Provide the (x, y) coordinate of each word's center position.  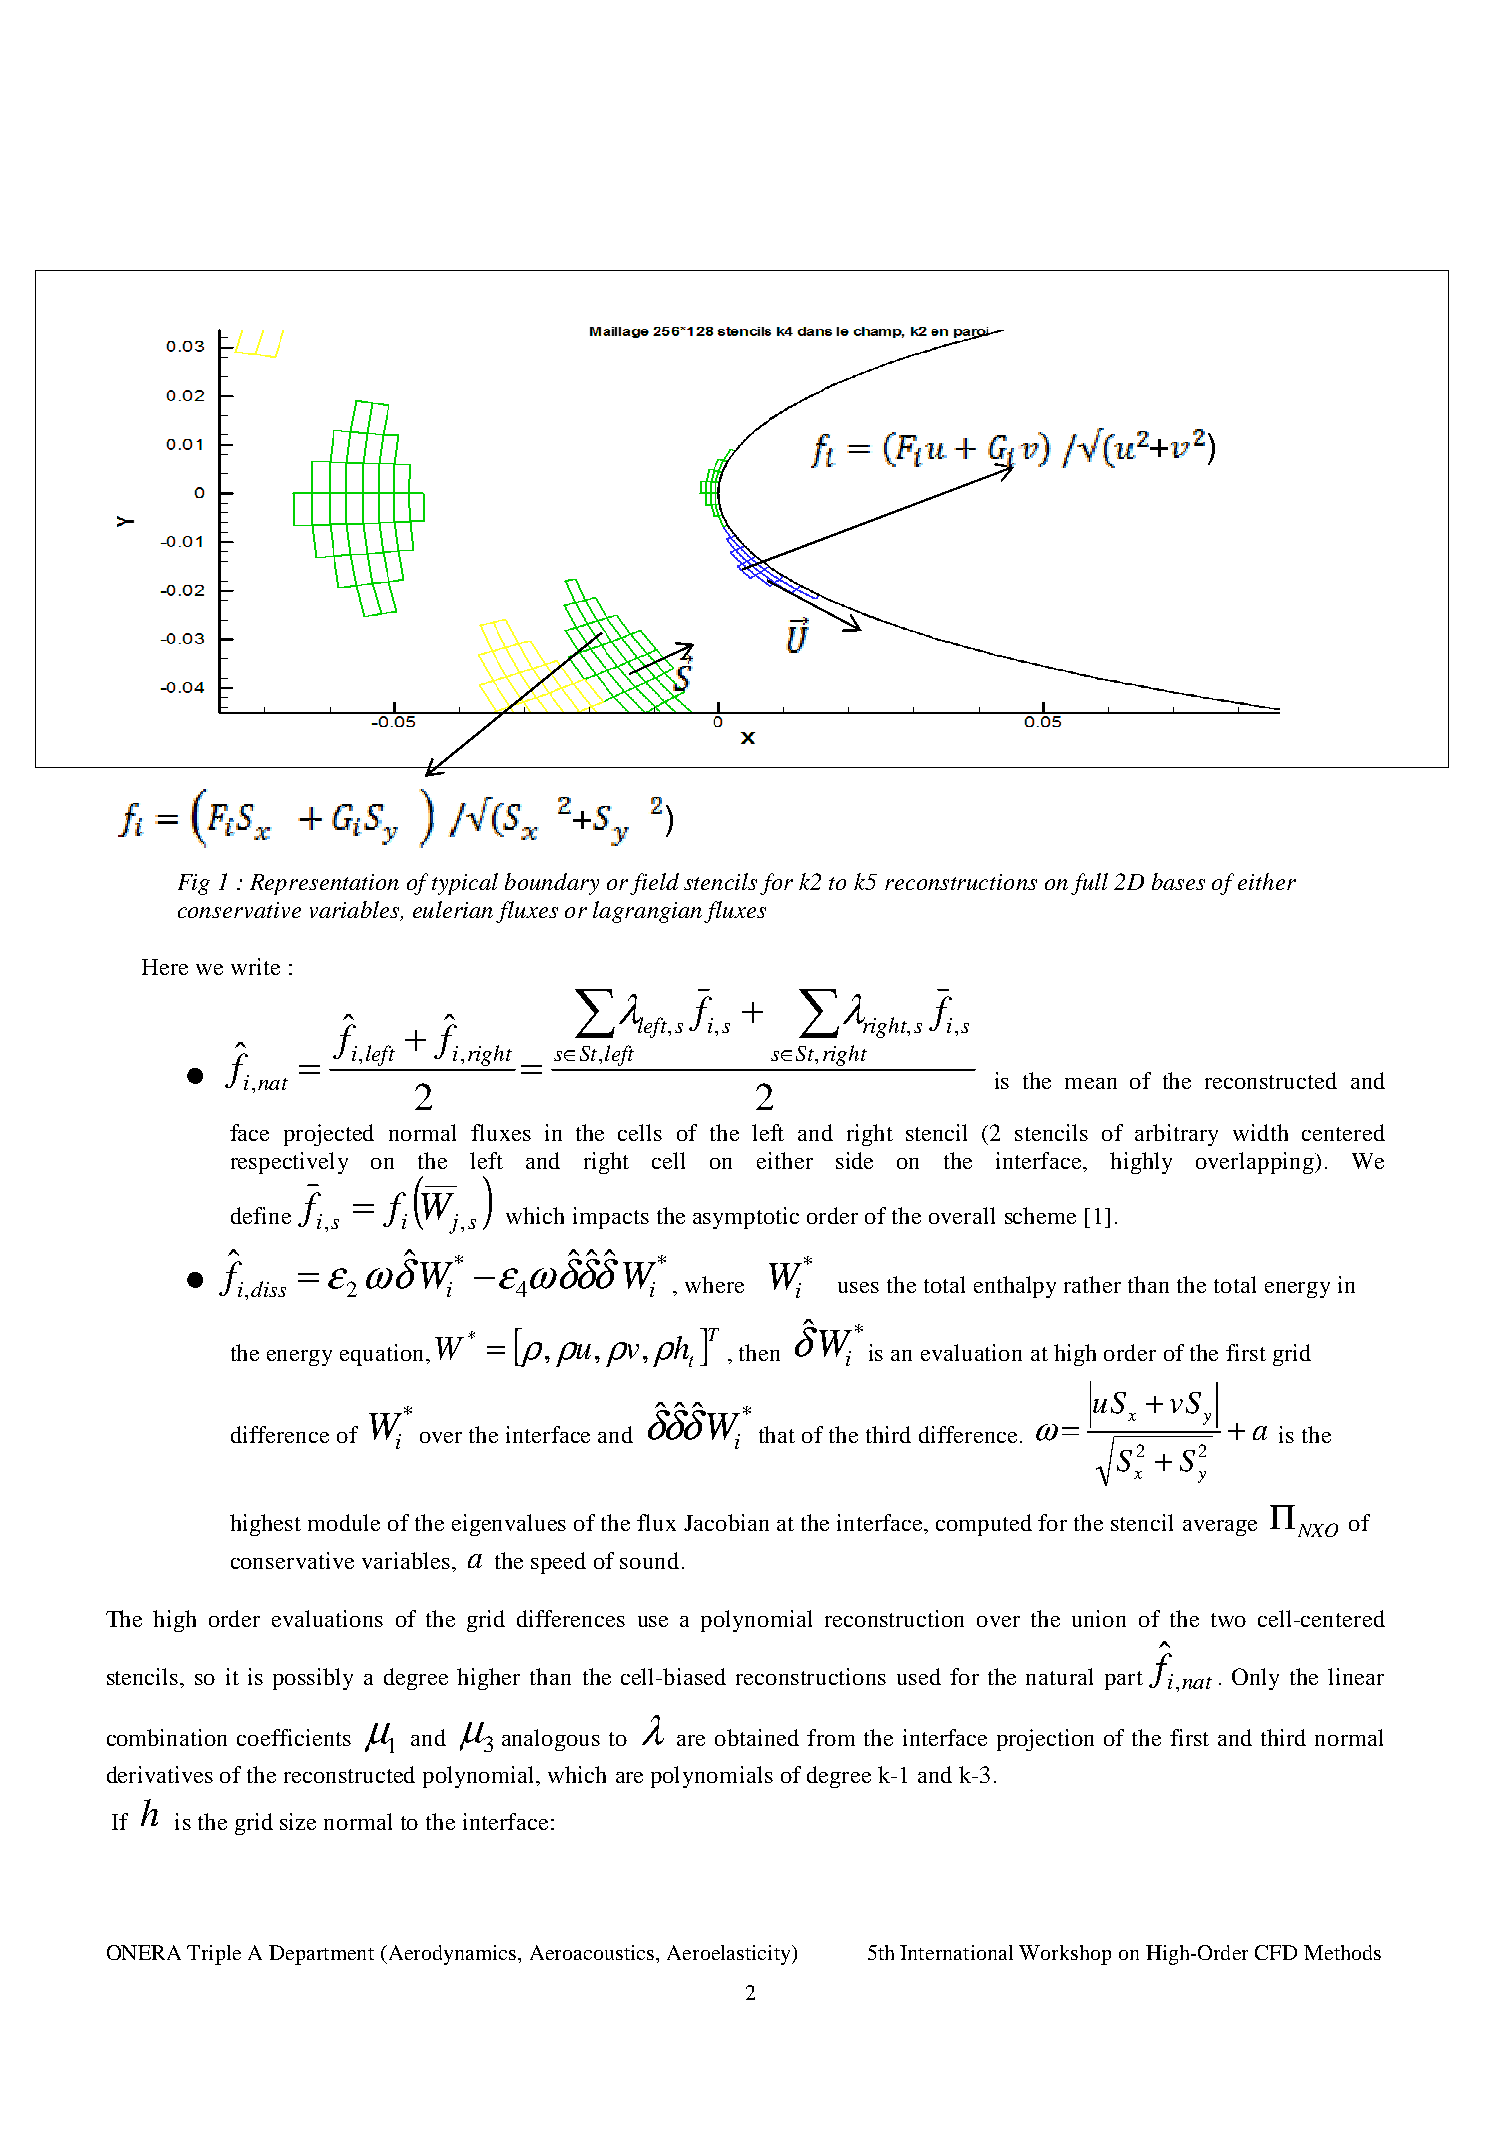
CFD (1276, 1952)
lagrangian (647, 912)
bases (1178, 881)
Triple (214, 1955)
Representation (324, 884)
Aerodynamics (452, 1955)
